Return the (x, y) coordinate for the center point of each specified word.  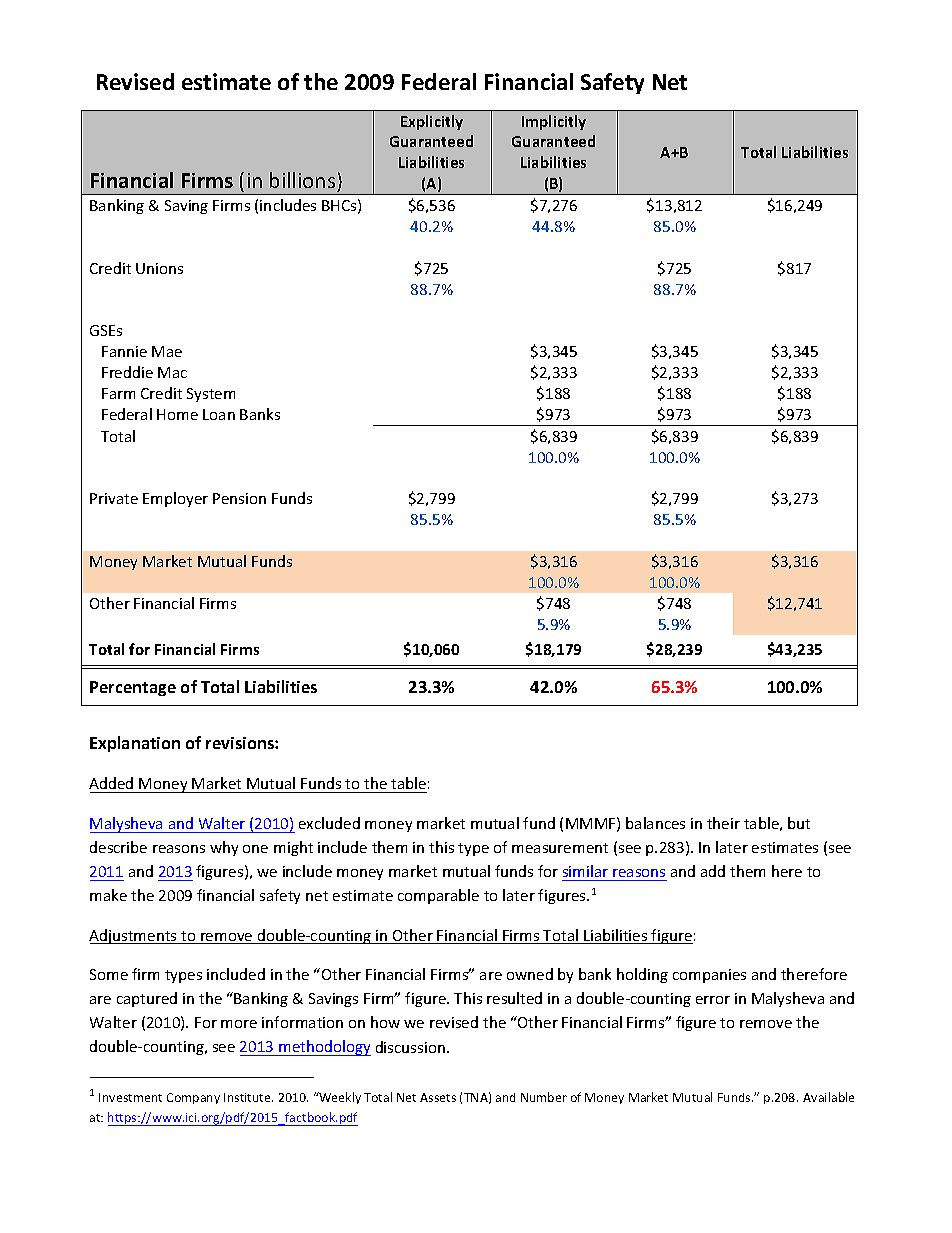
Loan (219, 414)
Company (193, 1098)
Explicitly (432, 122)
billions (302, 180)
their (723, 823)
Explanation (135, 744)
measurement (560, 848)
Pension (239, 498)
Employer (175, 499)
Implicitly (554, 122)
